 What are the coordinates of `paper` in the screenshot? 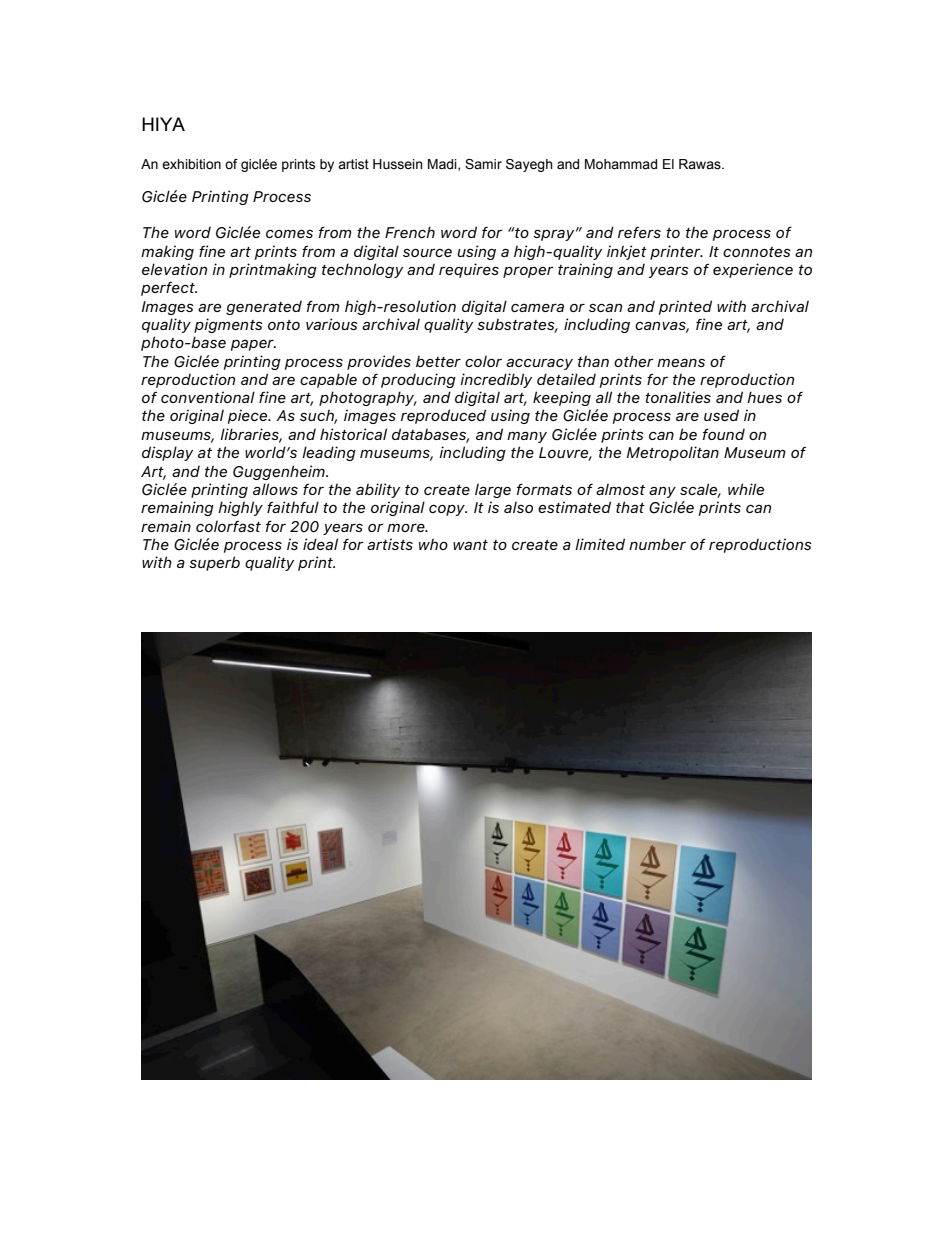 It's located at (253, 345).
